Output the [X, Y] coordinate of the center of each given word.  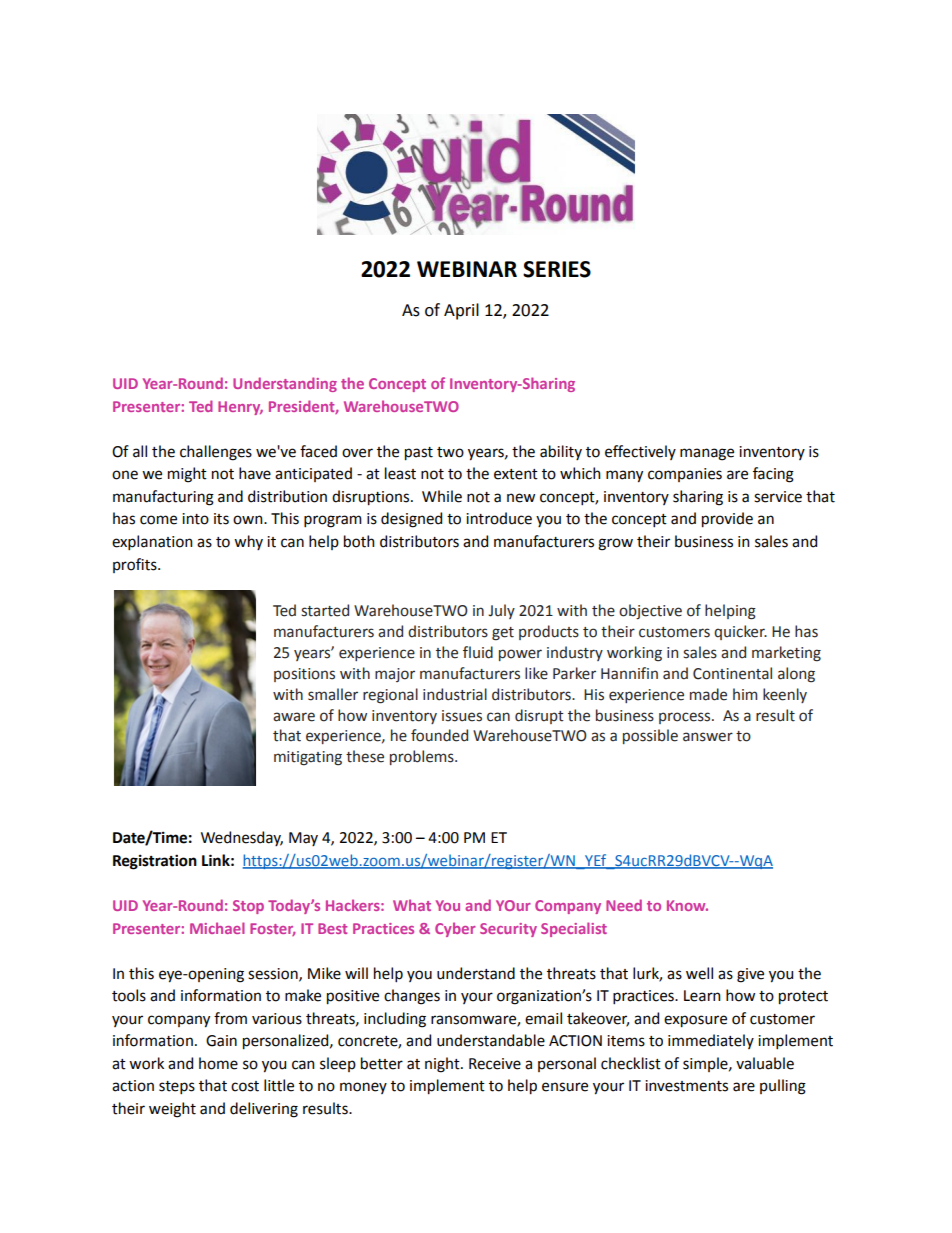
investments [686, 1086]
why [248, 542]
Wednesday [242, 838]
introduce [499, 518]
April [461, 311]
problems [423, 757]
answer [708, 737]
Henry [240, 408]
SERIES [557, 269]
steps [177, 1087]
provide [727, 520]
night [443, 1065]
